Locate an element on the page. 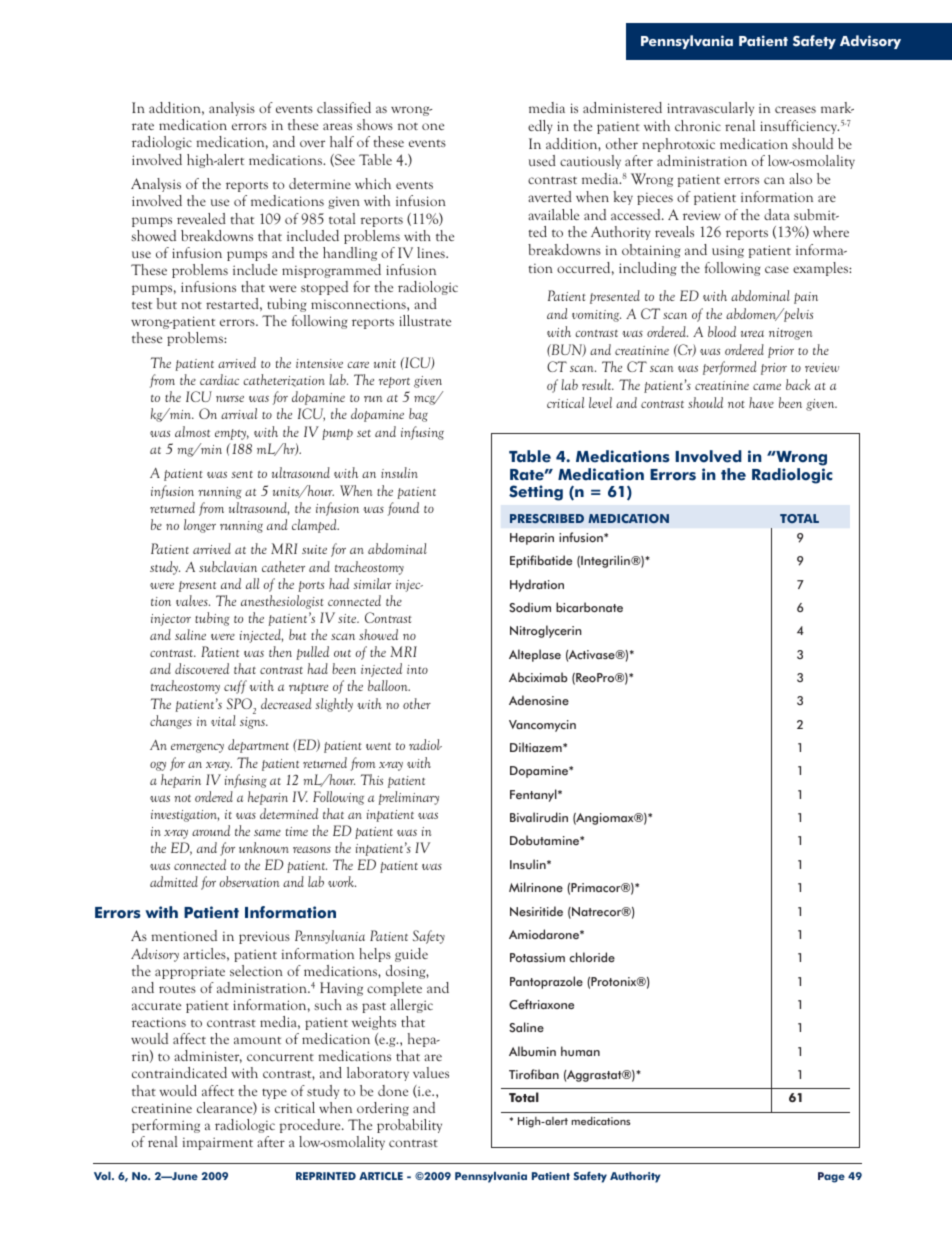 This page has width=952, height=1233. Diltiazem is located at coordinates (537, 747).
